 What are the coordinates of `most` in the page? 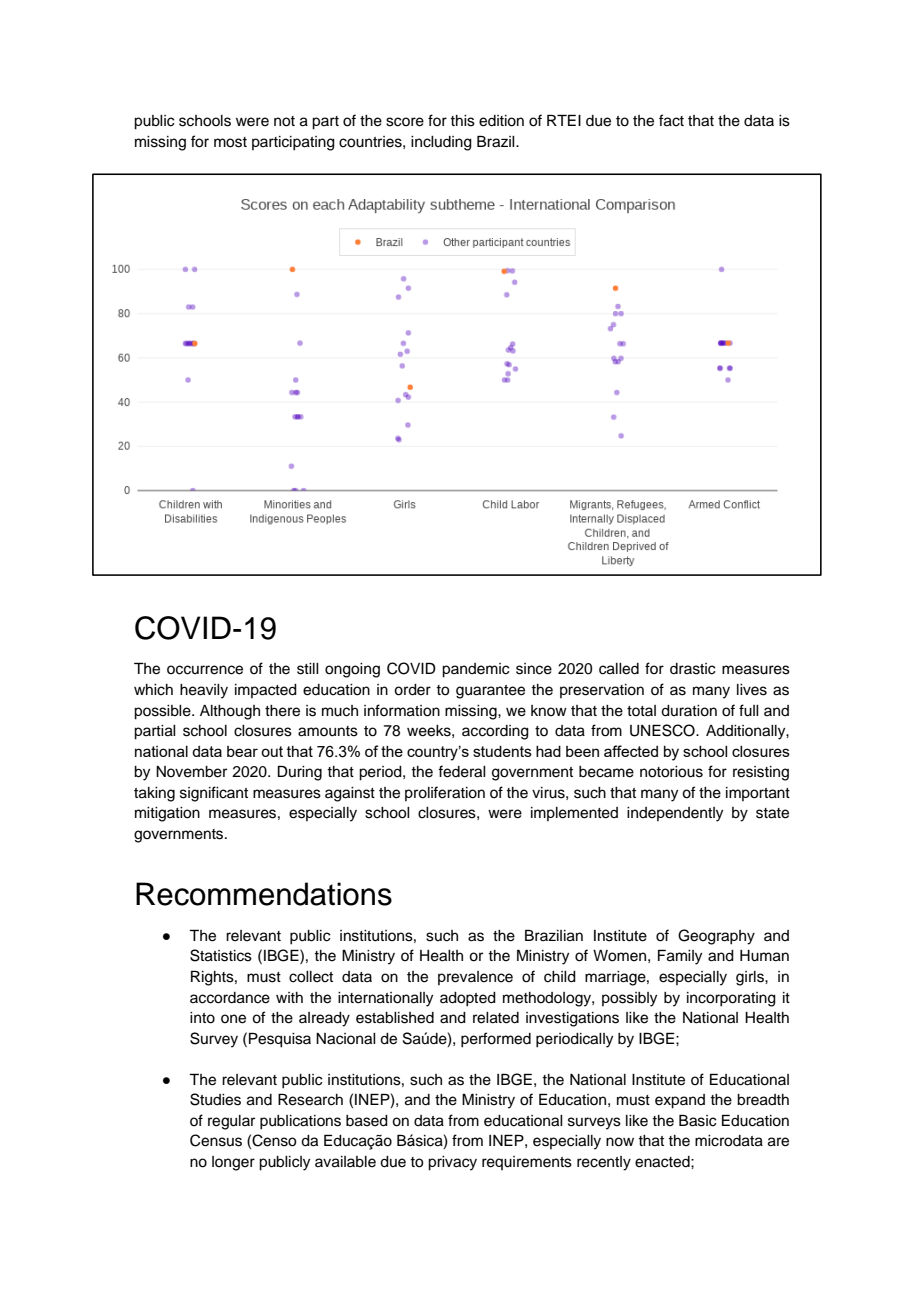 It's located at (230, 142).
